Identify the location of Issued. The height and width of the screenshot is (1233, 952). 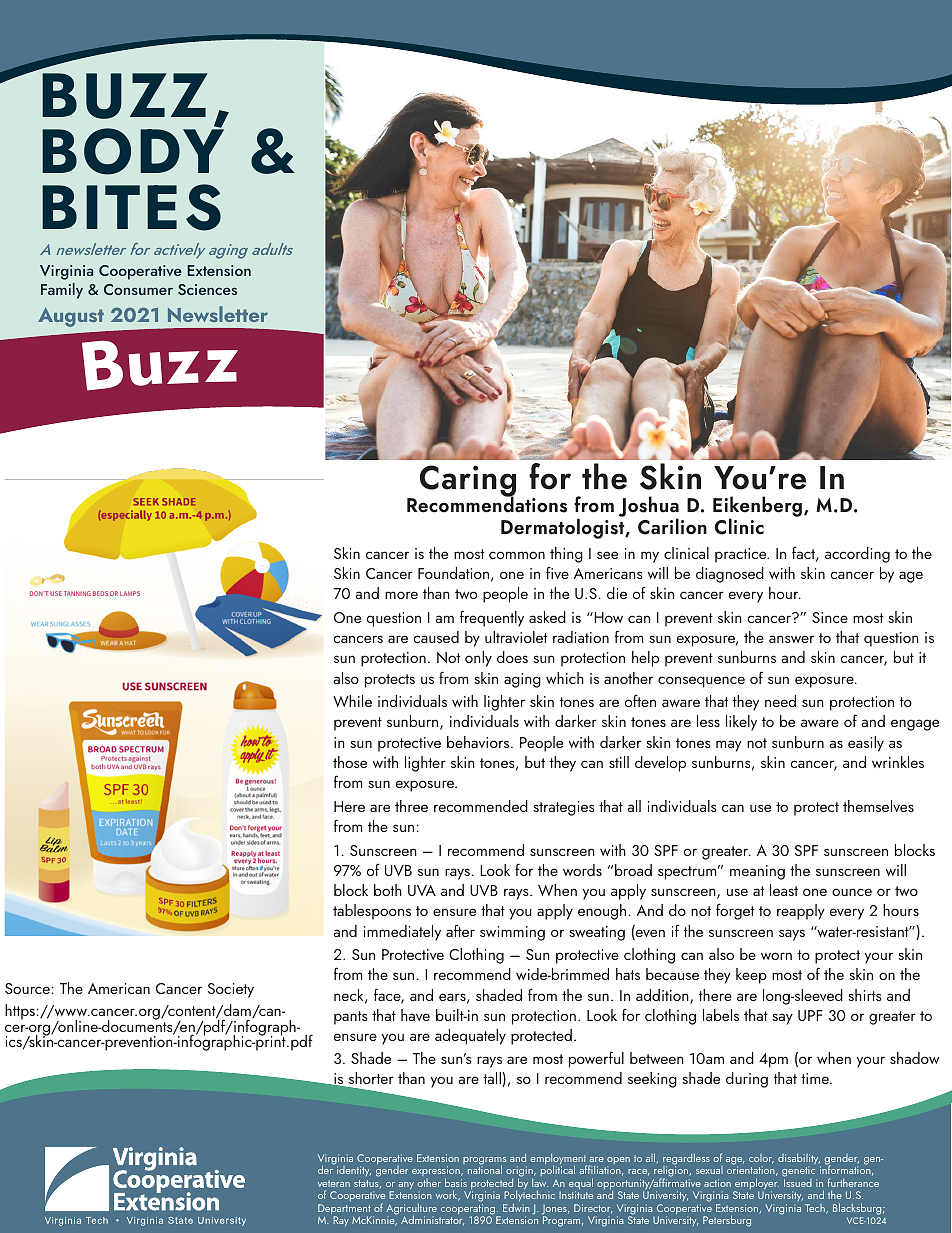
(798, 1181).
